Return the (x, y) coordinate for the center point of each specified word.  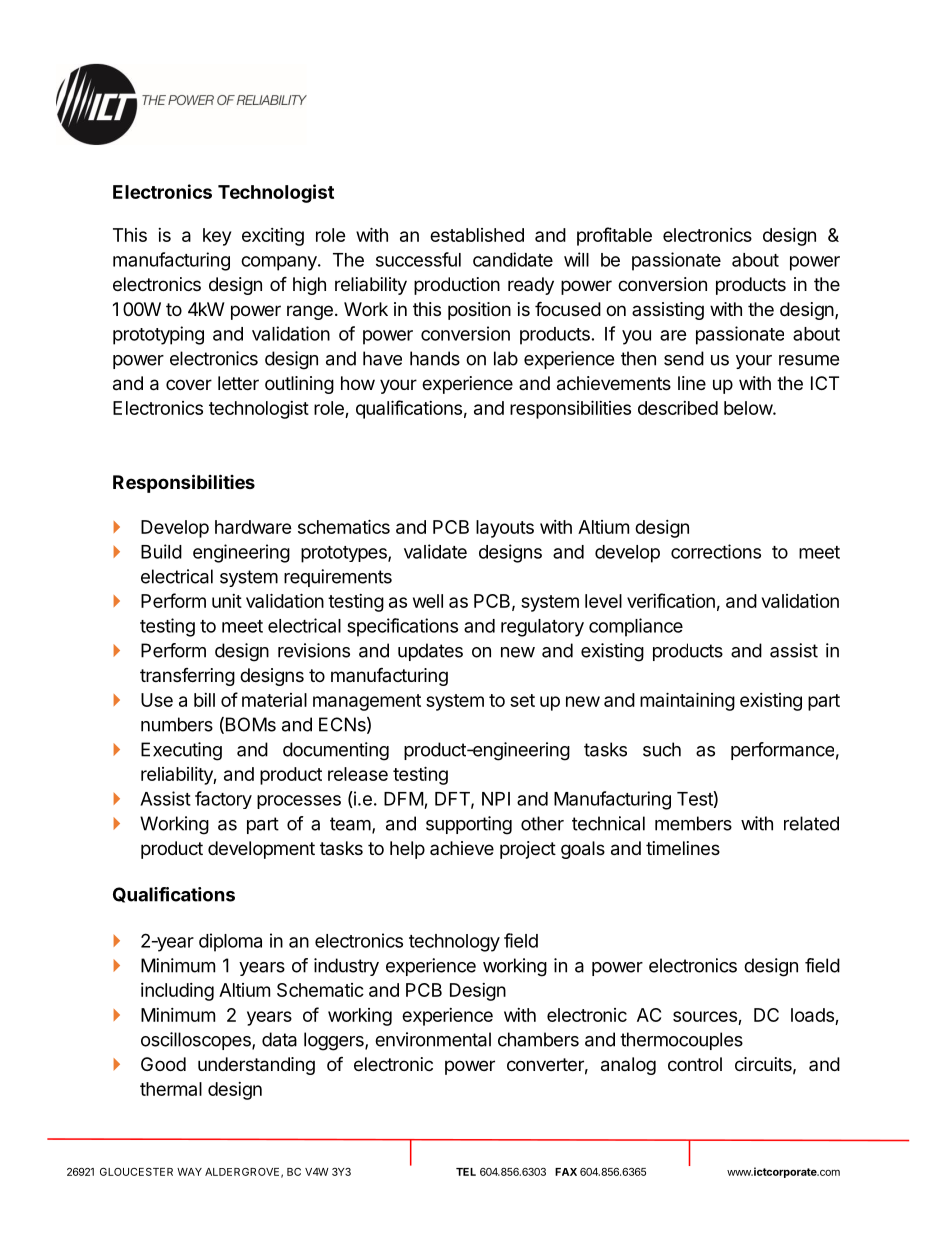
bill (204, 700)
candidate (513, 259)
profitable (614, 236)
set (522, 700)
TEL (466, 1172)
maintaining (687, 701)
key (217, 237)
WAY (189, 1172)
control (695, 1064)
